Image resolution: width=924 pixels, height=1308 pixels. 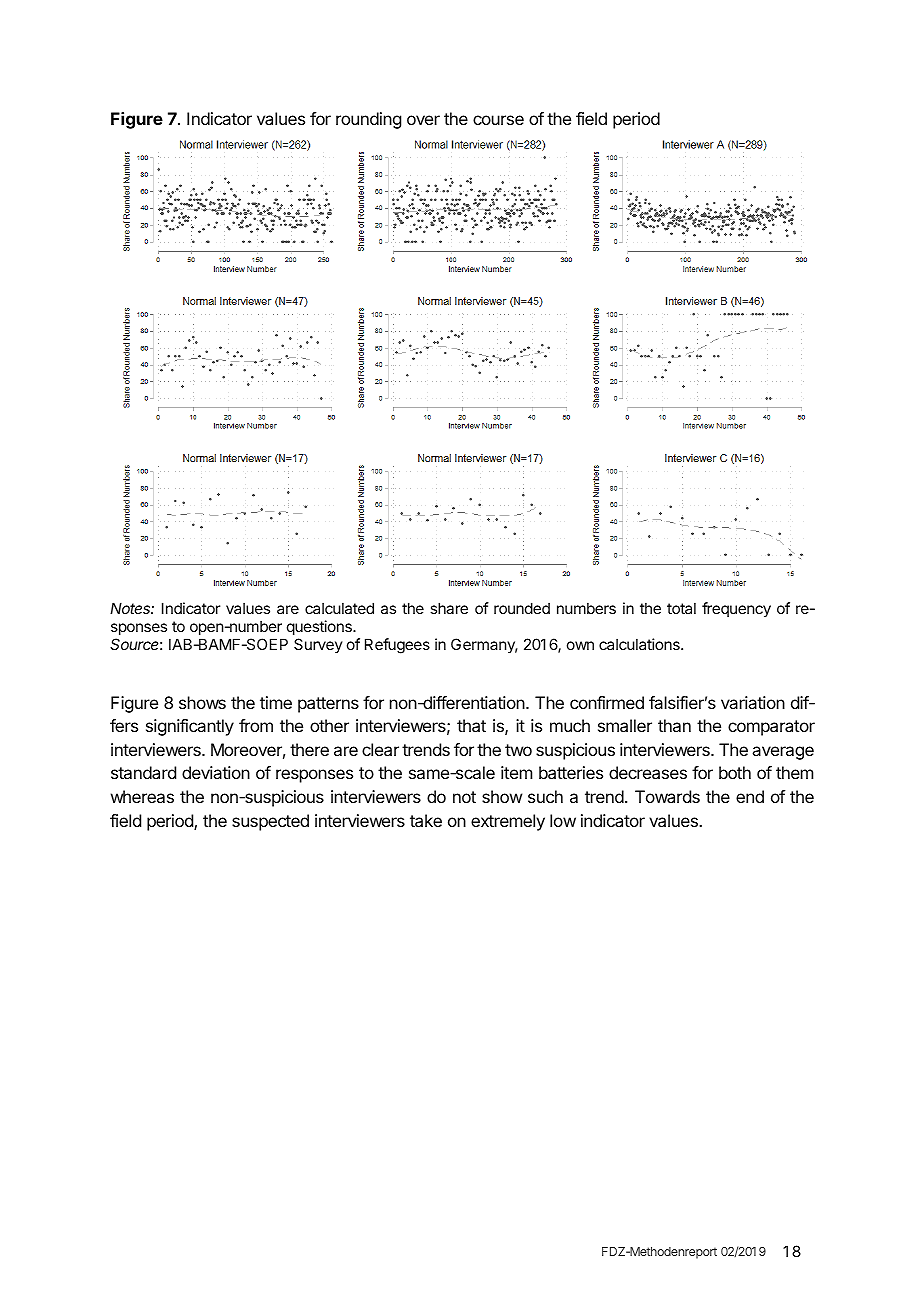 I want to click on share, so click(x=449, y=608).
